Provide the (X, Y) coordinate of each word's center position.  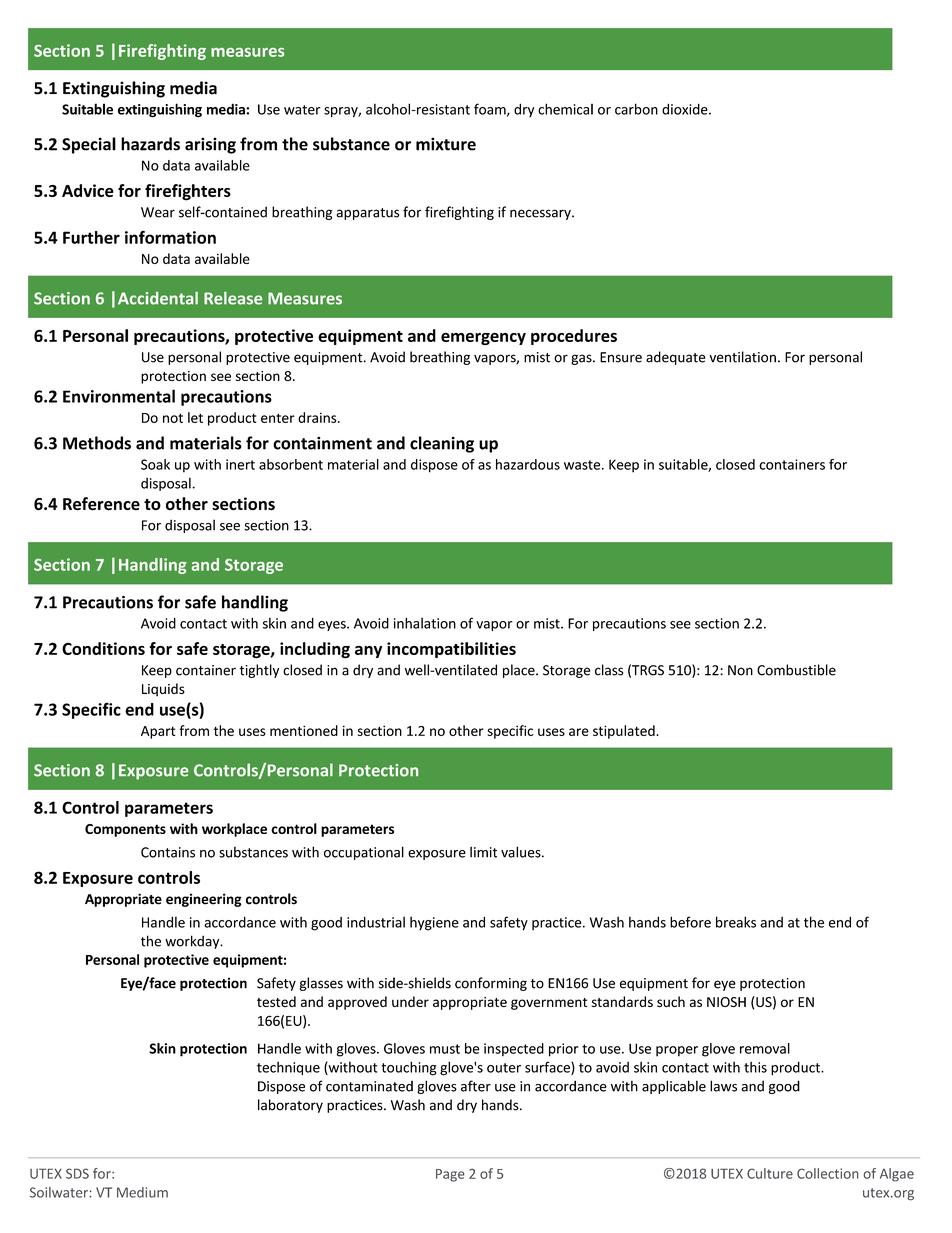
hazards (150, 144)
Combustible (796, 670)
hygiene (434, 923)
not (173, 418)
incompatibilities (451, 650)
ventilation (742, 357)
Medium (142, 1192)
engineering (204, 900)
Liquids (163, 690)
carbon (636, 109)
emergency (483, 339)
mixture (446, 144)
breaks (736, 922)
